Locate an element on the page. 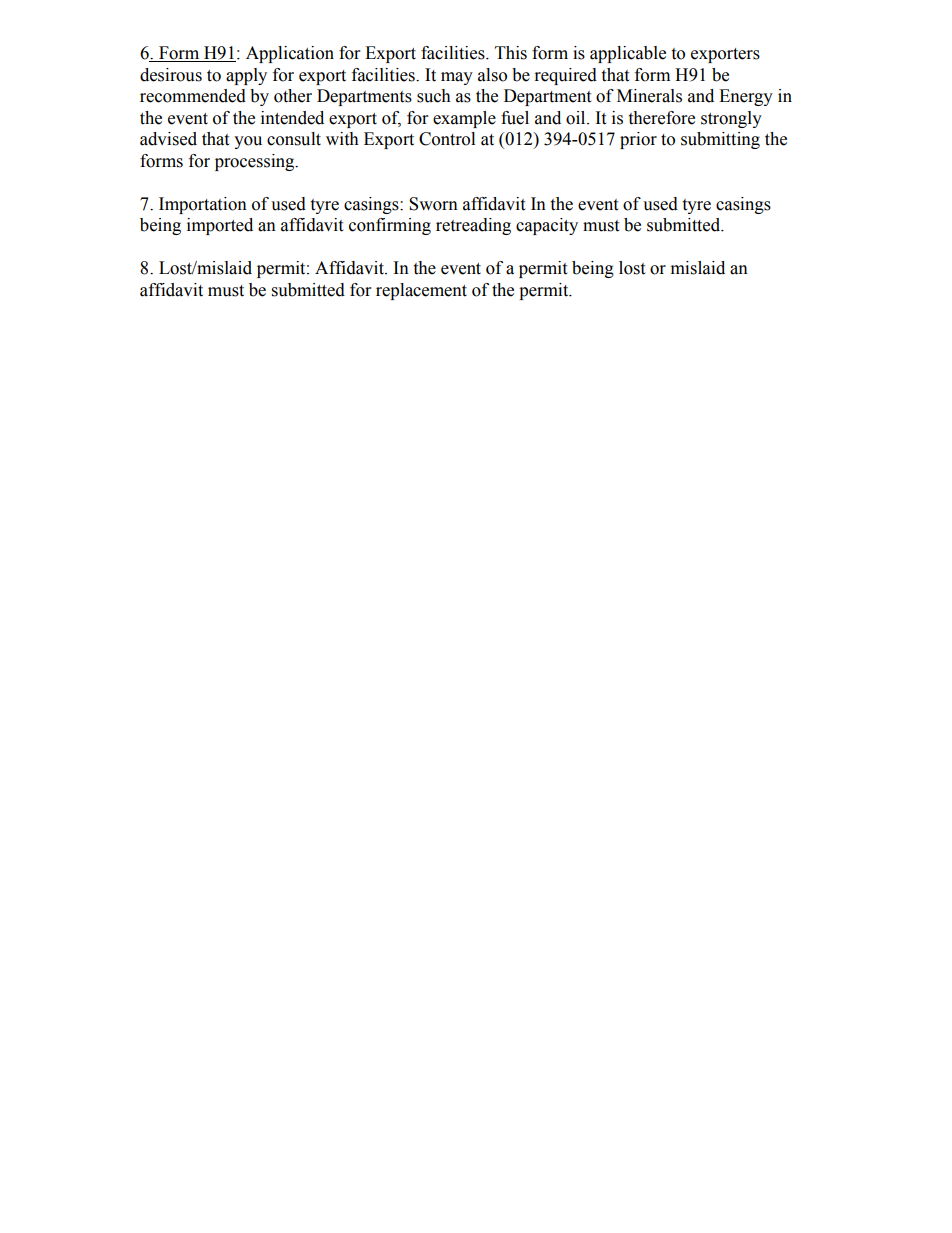 This image has width=952, height=1233. applicable is located at coordinates (628, 54).
